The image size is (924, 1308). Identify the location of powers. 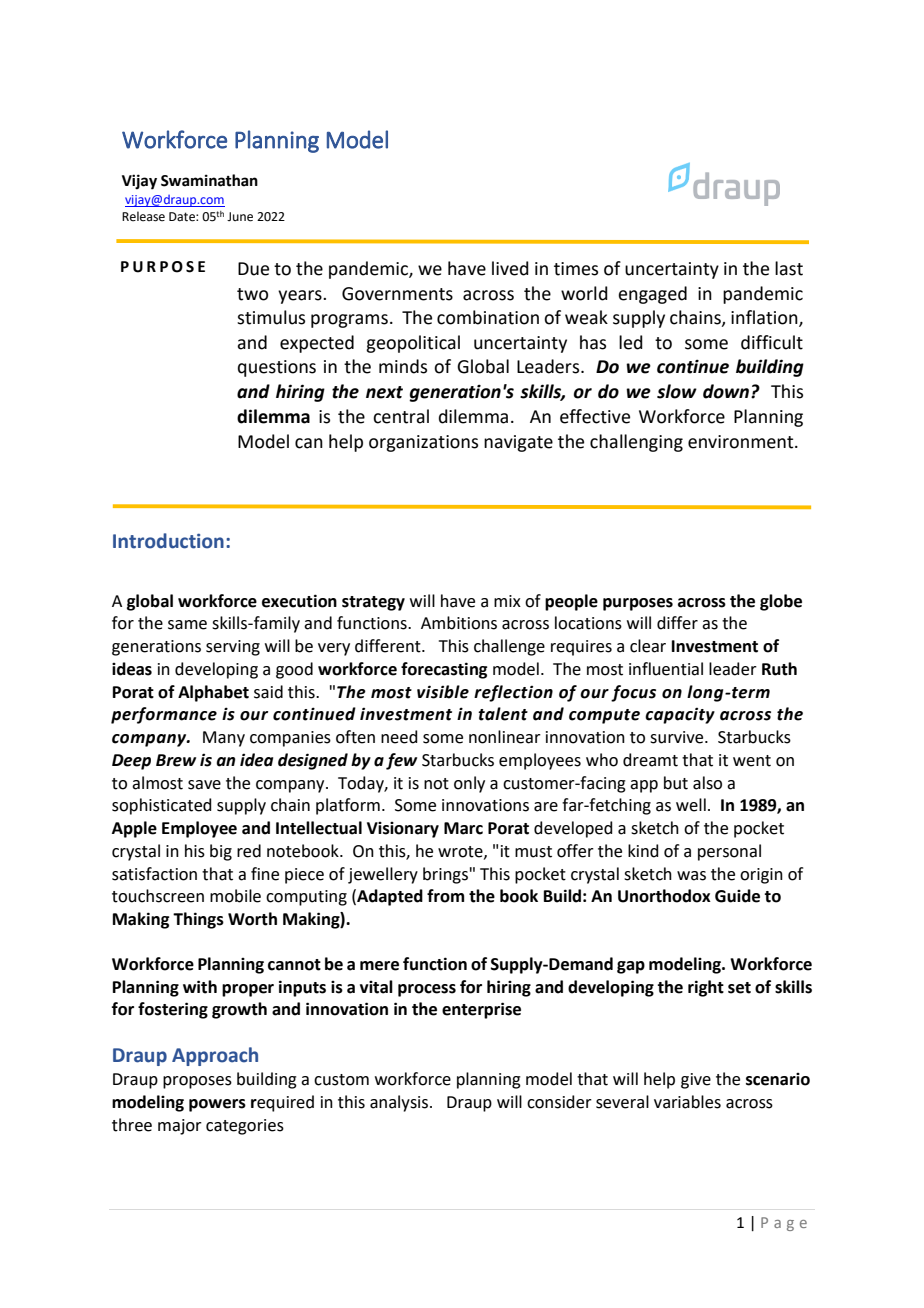
(217, 1105).
